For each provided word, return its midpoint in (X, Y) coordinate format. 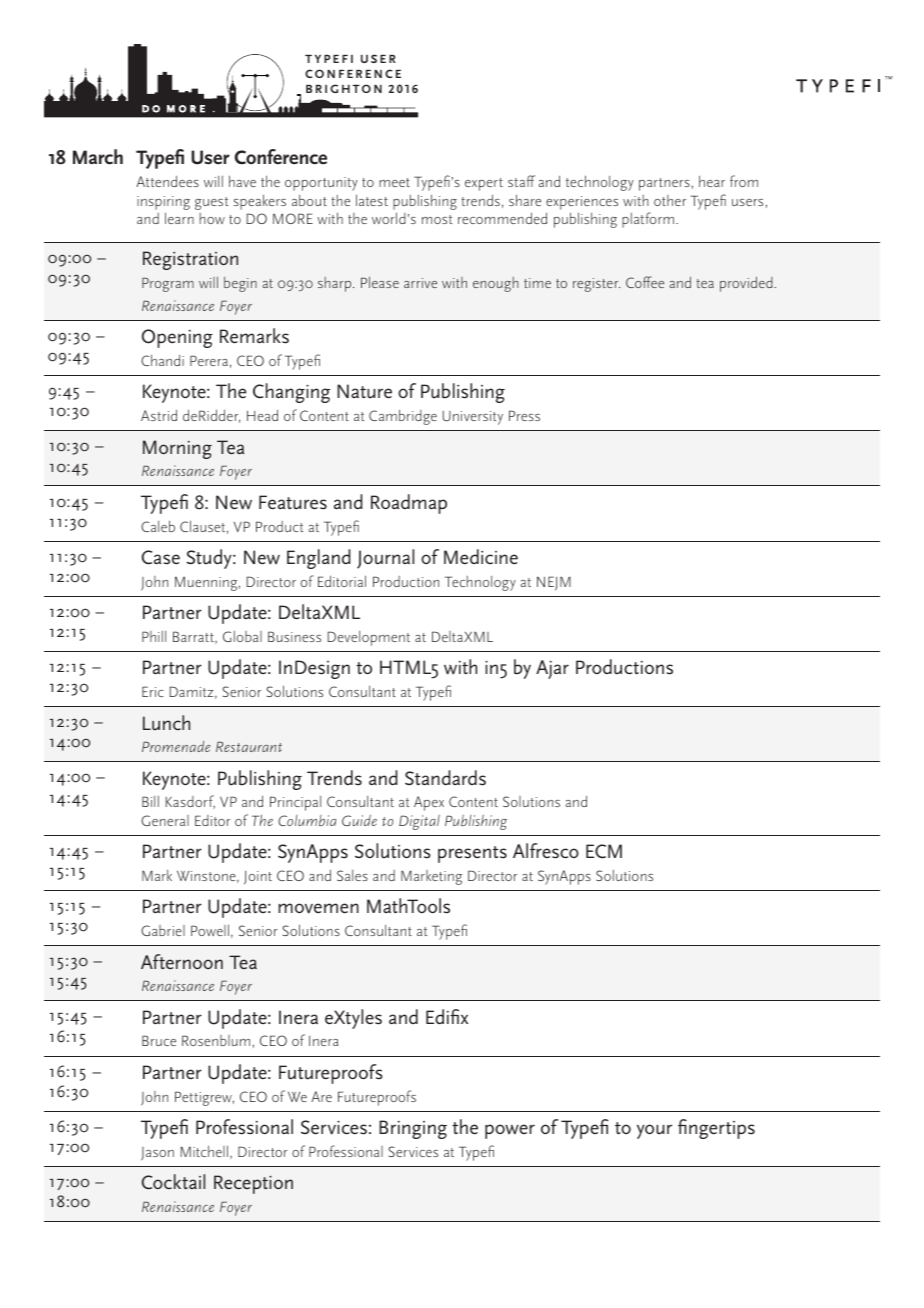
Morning (177, 449)
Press (524, 415)
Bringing (413, 1129)
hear (712, 181)
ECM (604, 851)
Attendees (167, 181)
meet (394, 182)
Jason (157, 1154)
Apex (429, 803)
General (165, 820)
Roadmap (409, 504)
